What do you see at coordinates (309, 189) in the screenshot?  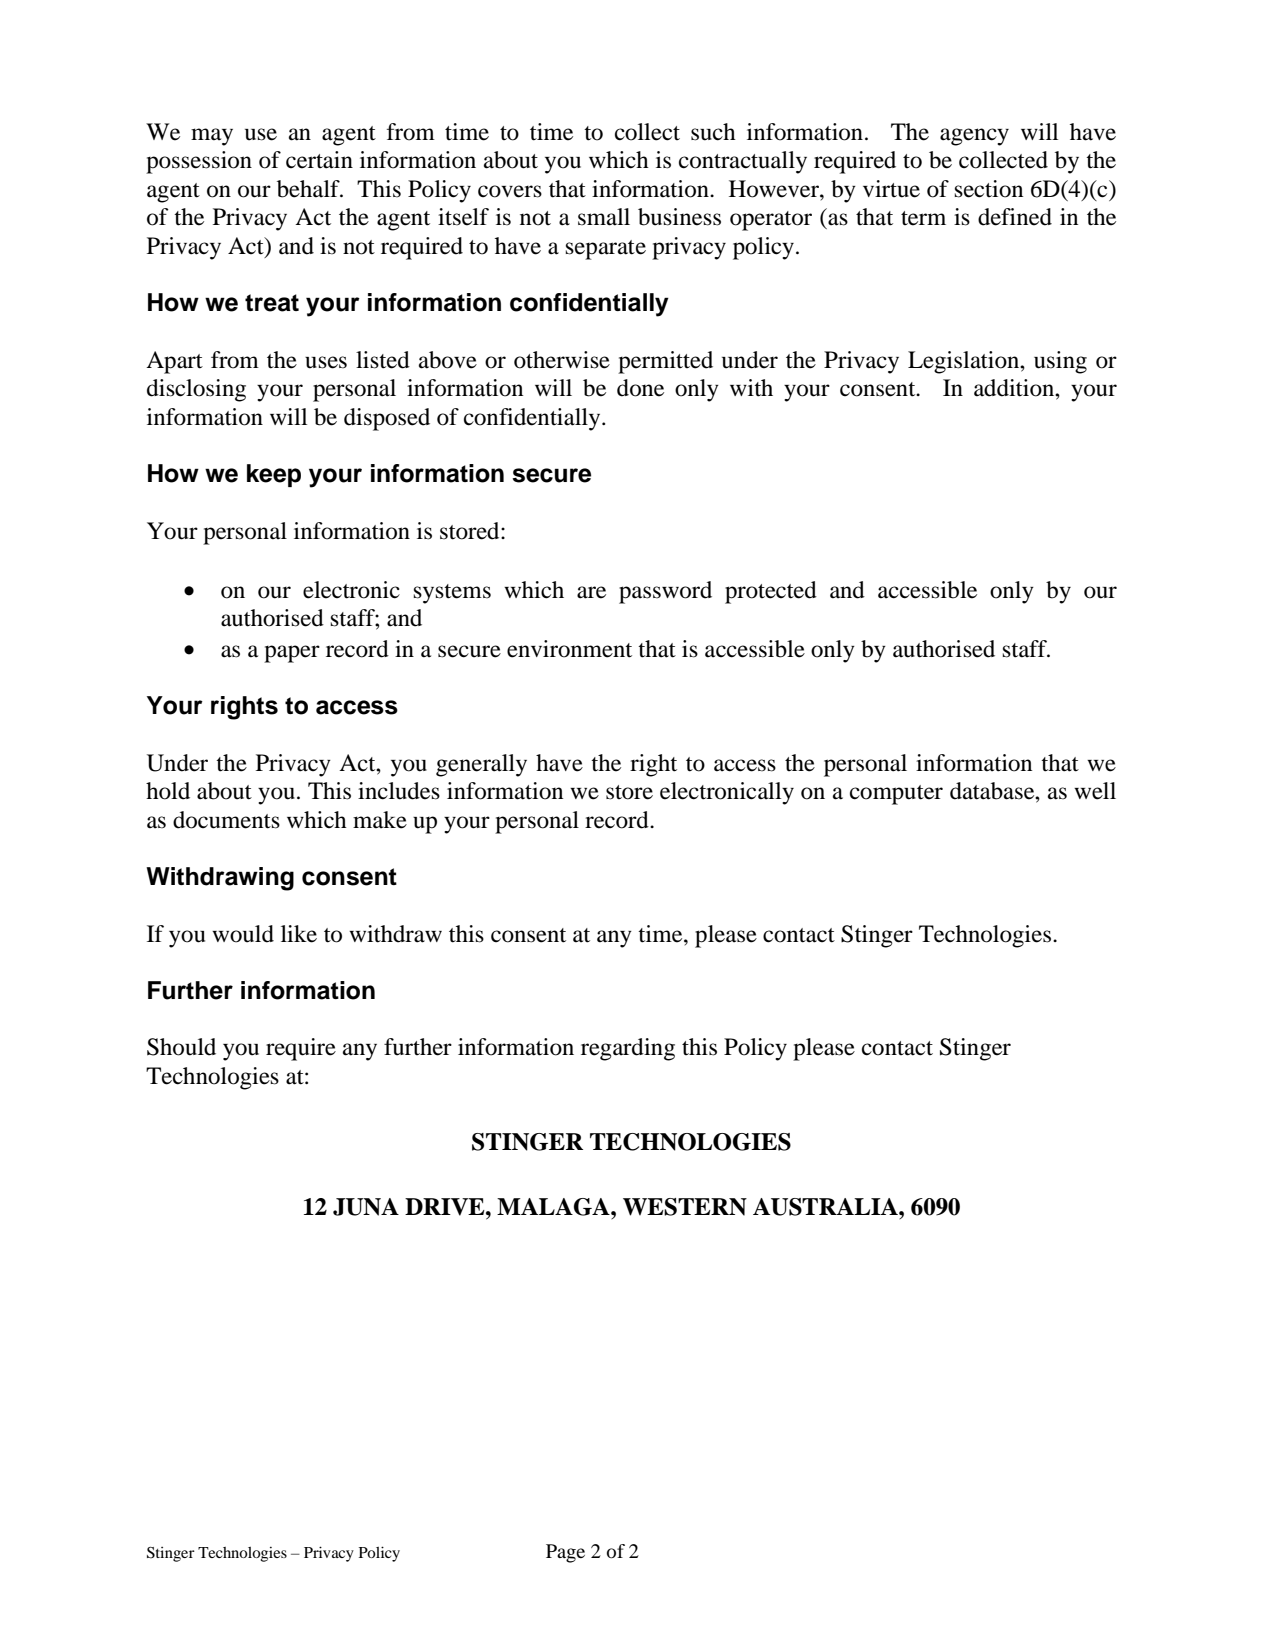 I see `behalf` at bounding box center [309, 189].
